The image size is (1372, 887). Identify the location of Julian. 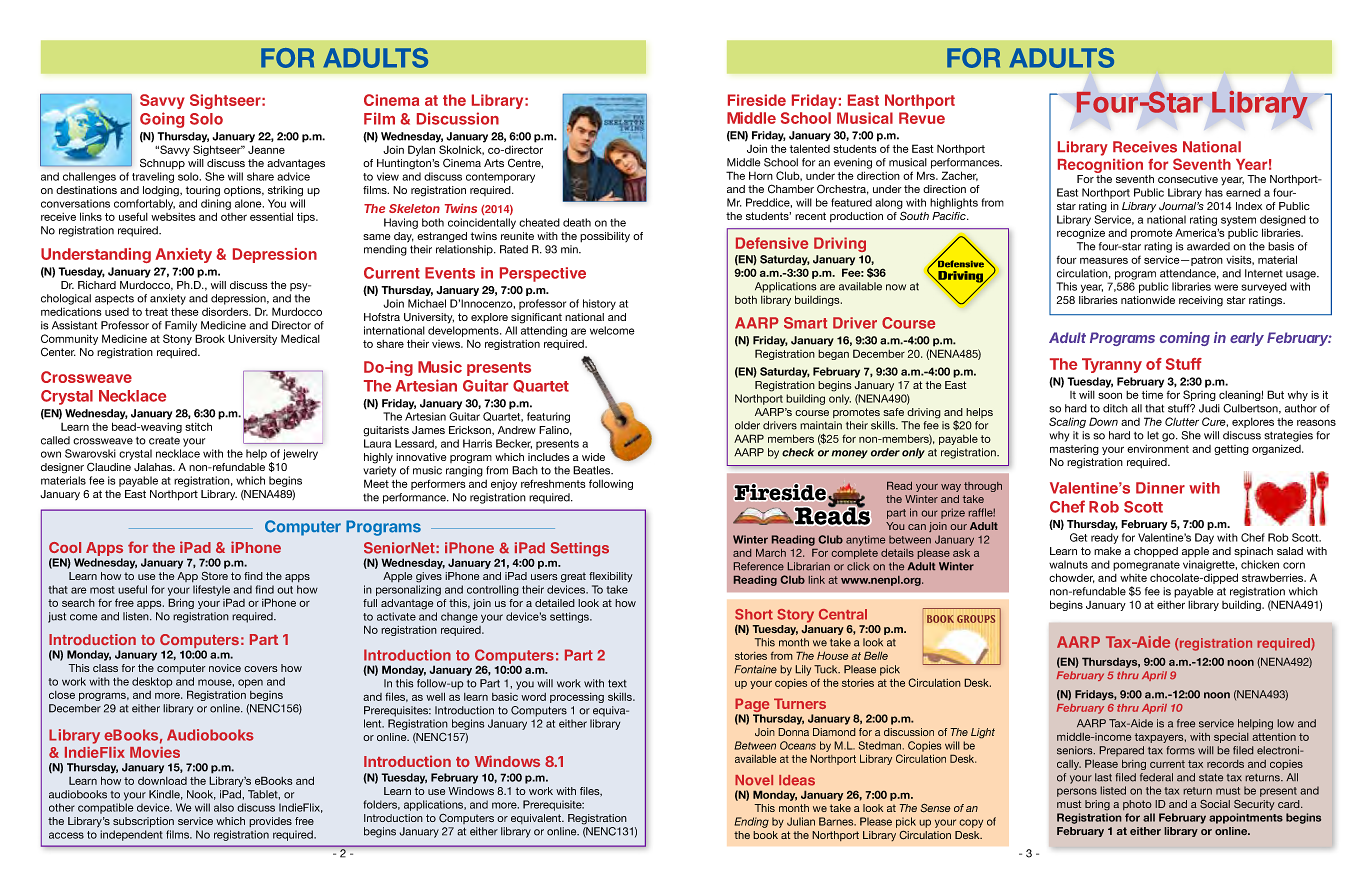
(801, 821).
